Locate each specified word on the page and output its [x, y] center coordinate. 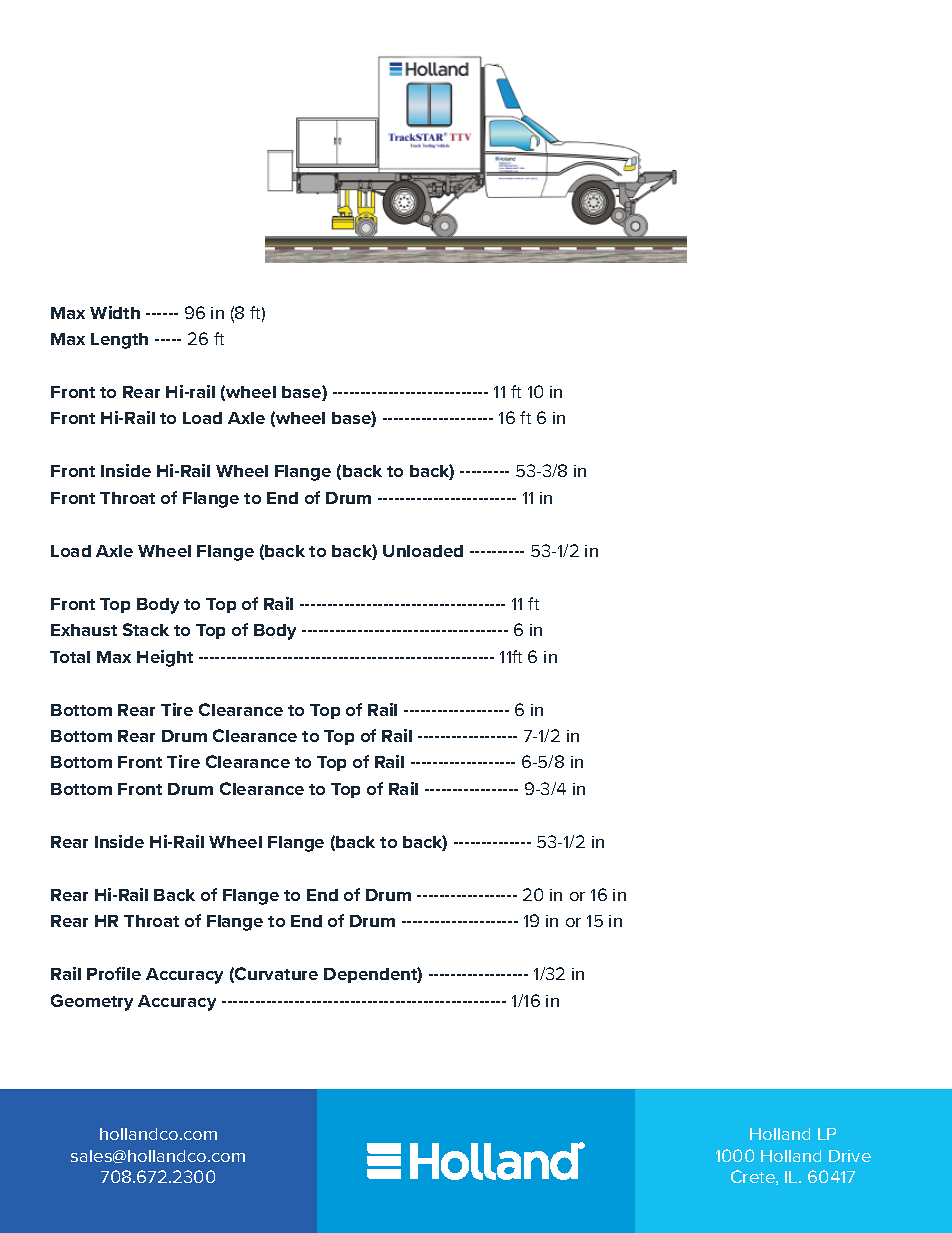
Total [70, 657]
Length [119, 341]
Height [165, 658]
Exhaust [84, 630]
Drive [850, 1156]
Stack [146, 629]
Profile [114, 973]
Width [115, 312]
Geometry [92, 1002]
